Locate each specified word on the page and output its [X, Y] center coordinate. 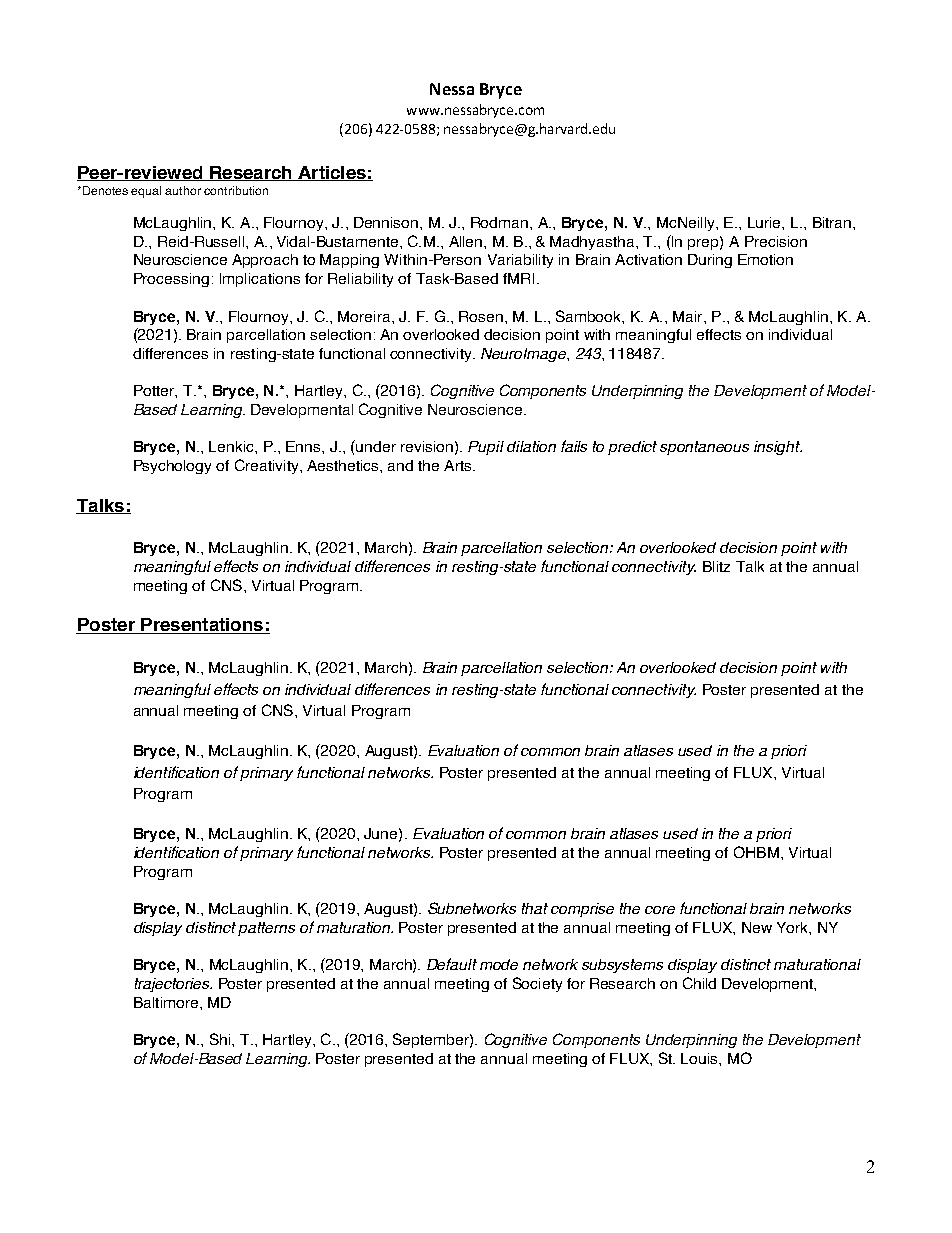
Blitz [716, 566]
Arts [459, 465]
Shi [221, 1039]
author [183, 190]
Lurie [765, 222]
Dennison [387, 222]
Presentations [202, 626]
